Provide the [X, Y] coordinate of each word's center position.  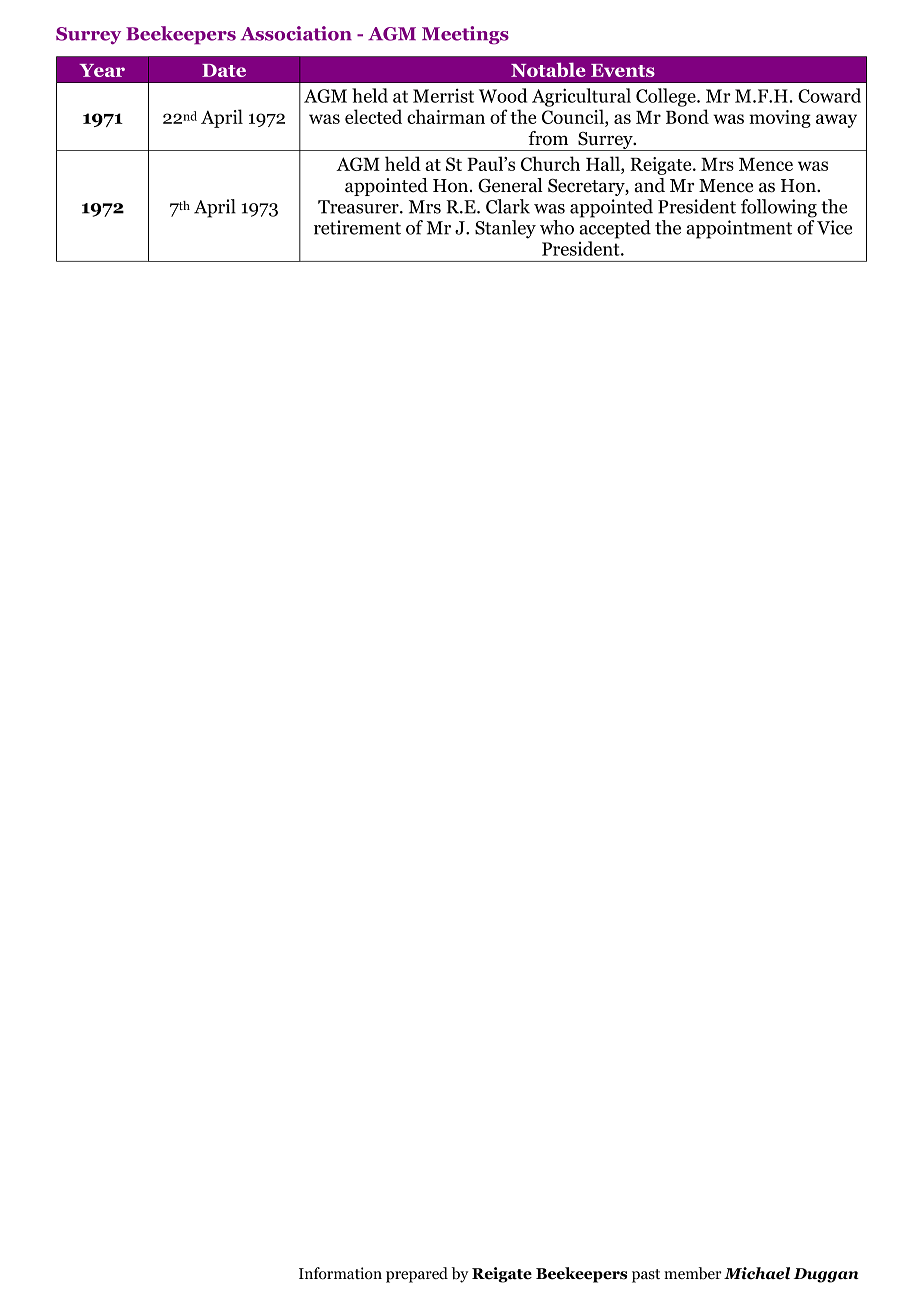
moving [780, 119]
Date [224, 70]
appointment [739, 229]
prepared [417, 1275]
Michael [757, 1273]
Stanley [505, 229]
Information [340, 1273]
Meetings [465, 35]
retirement [357, 227]
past [646, 1276]
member [693, 1273]
